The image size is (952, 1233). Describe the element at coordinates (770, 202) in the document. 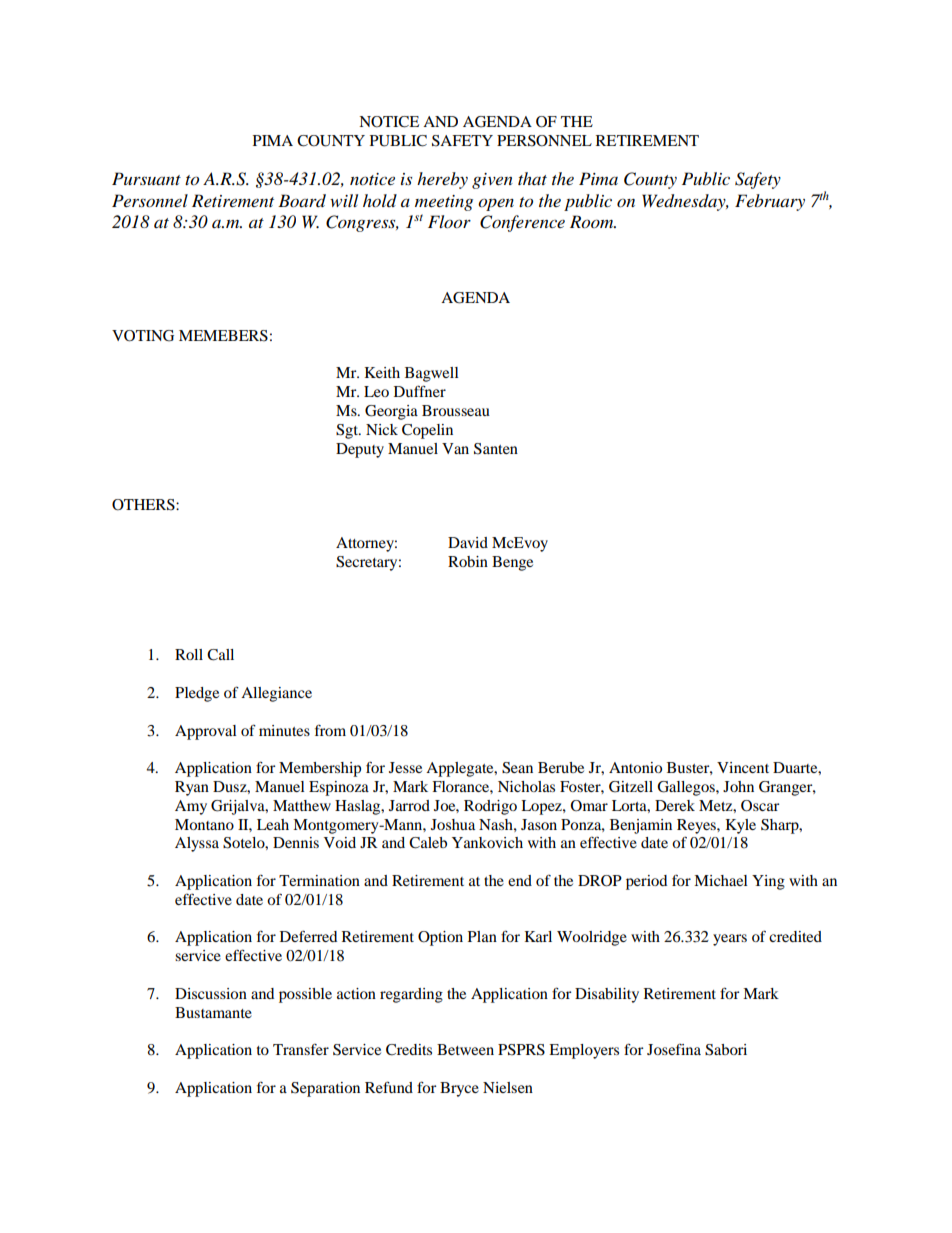

I see `February` at that location.
